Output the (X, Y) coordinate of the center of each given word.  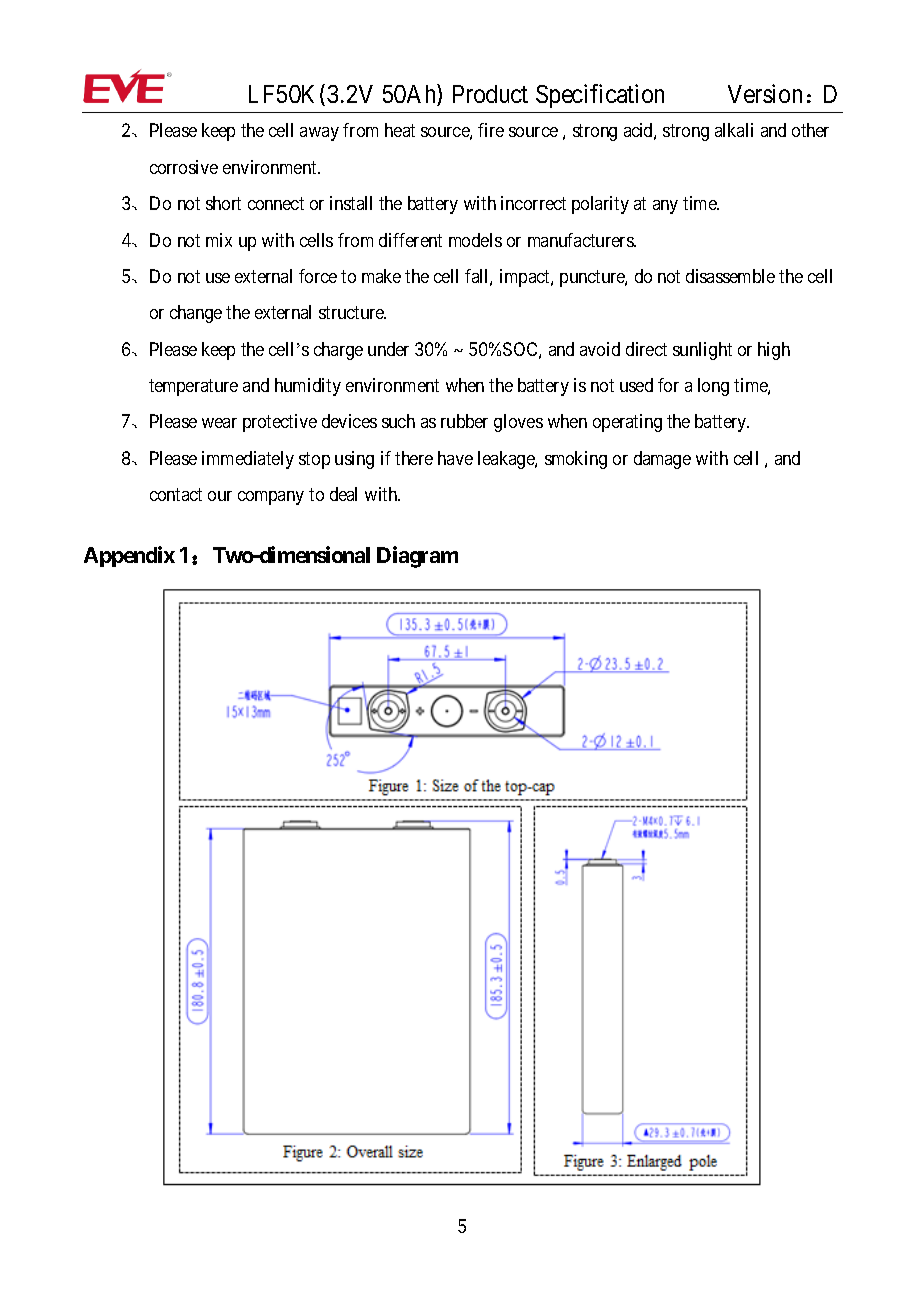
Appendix (129, 557)
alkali (734, 130)
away (319, 134)
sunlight (702, 351)
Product (490, 94)
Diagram (417, 557)
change (196, 314)
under (388, 349)
